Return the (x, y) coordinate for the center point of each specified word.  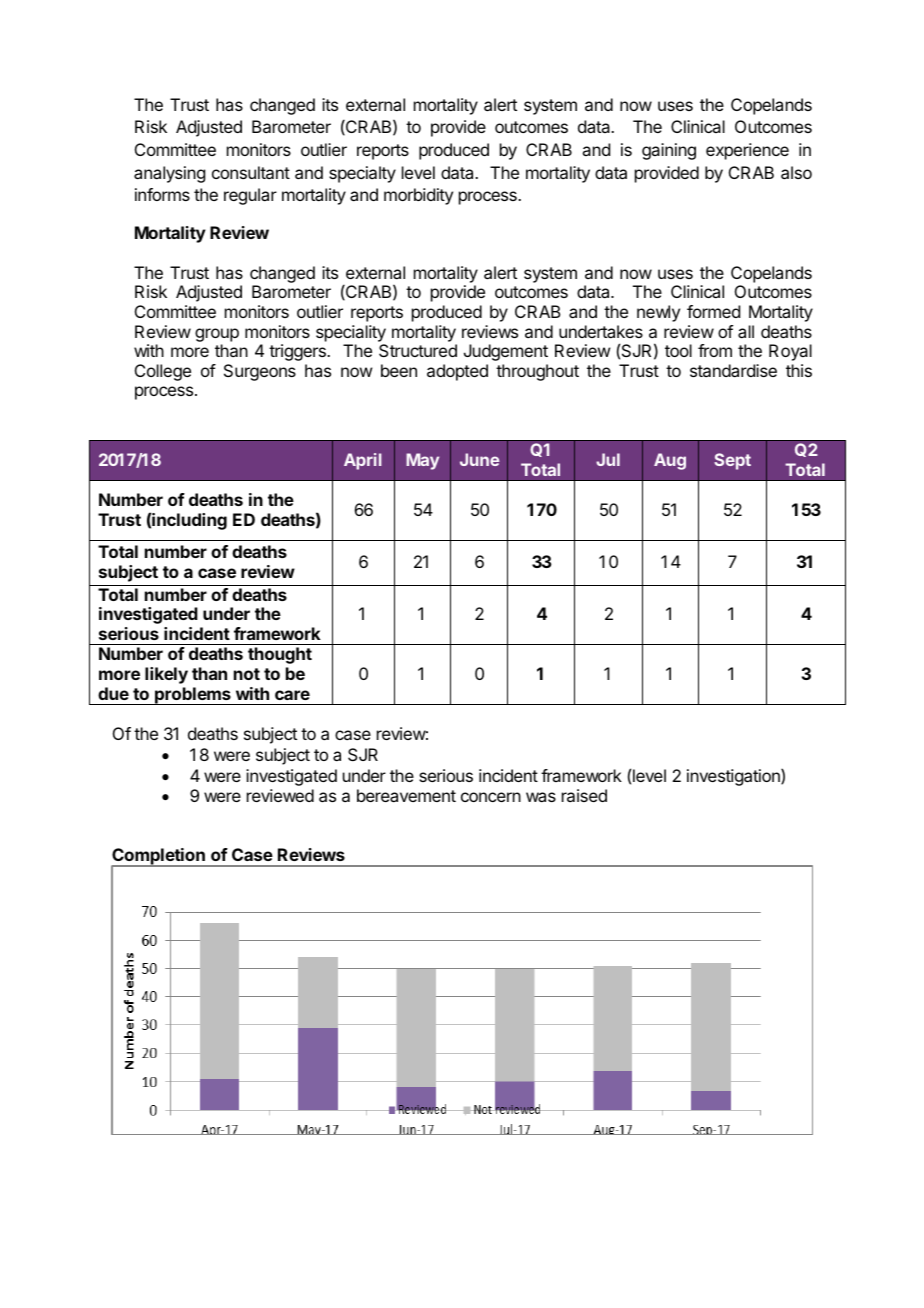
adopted (457, 372)
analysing (169, 174)
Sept (732, 461)
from (715, 350)
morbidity (418, 196)
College (163, 372)
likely (166, 675)
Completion (159, 858)
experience (747, 151)
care (292, 695)
